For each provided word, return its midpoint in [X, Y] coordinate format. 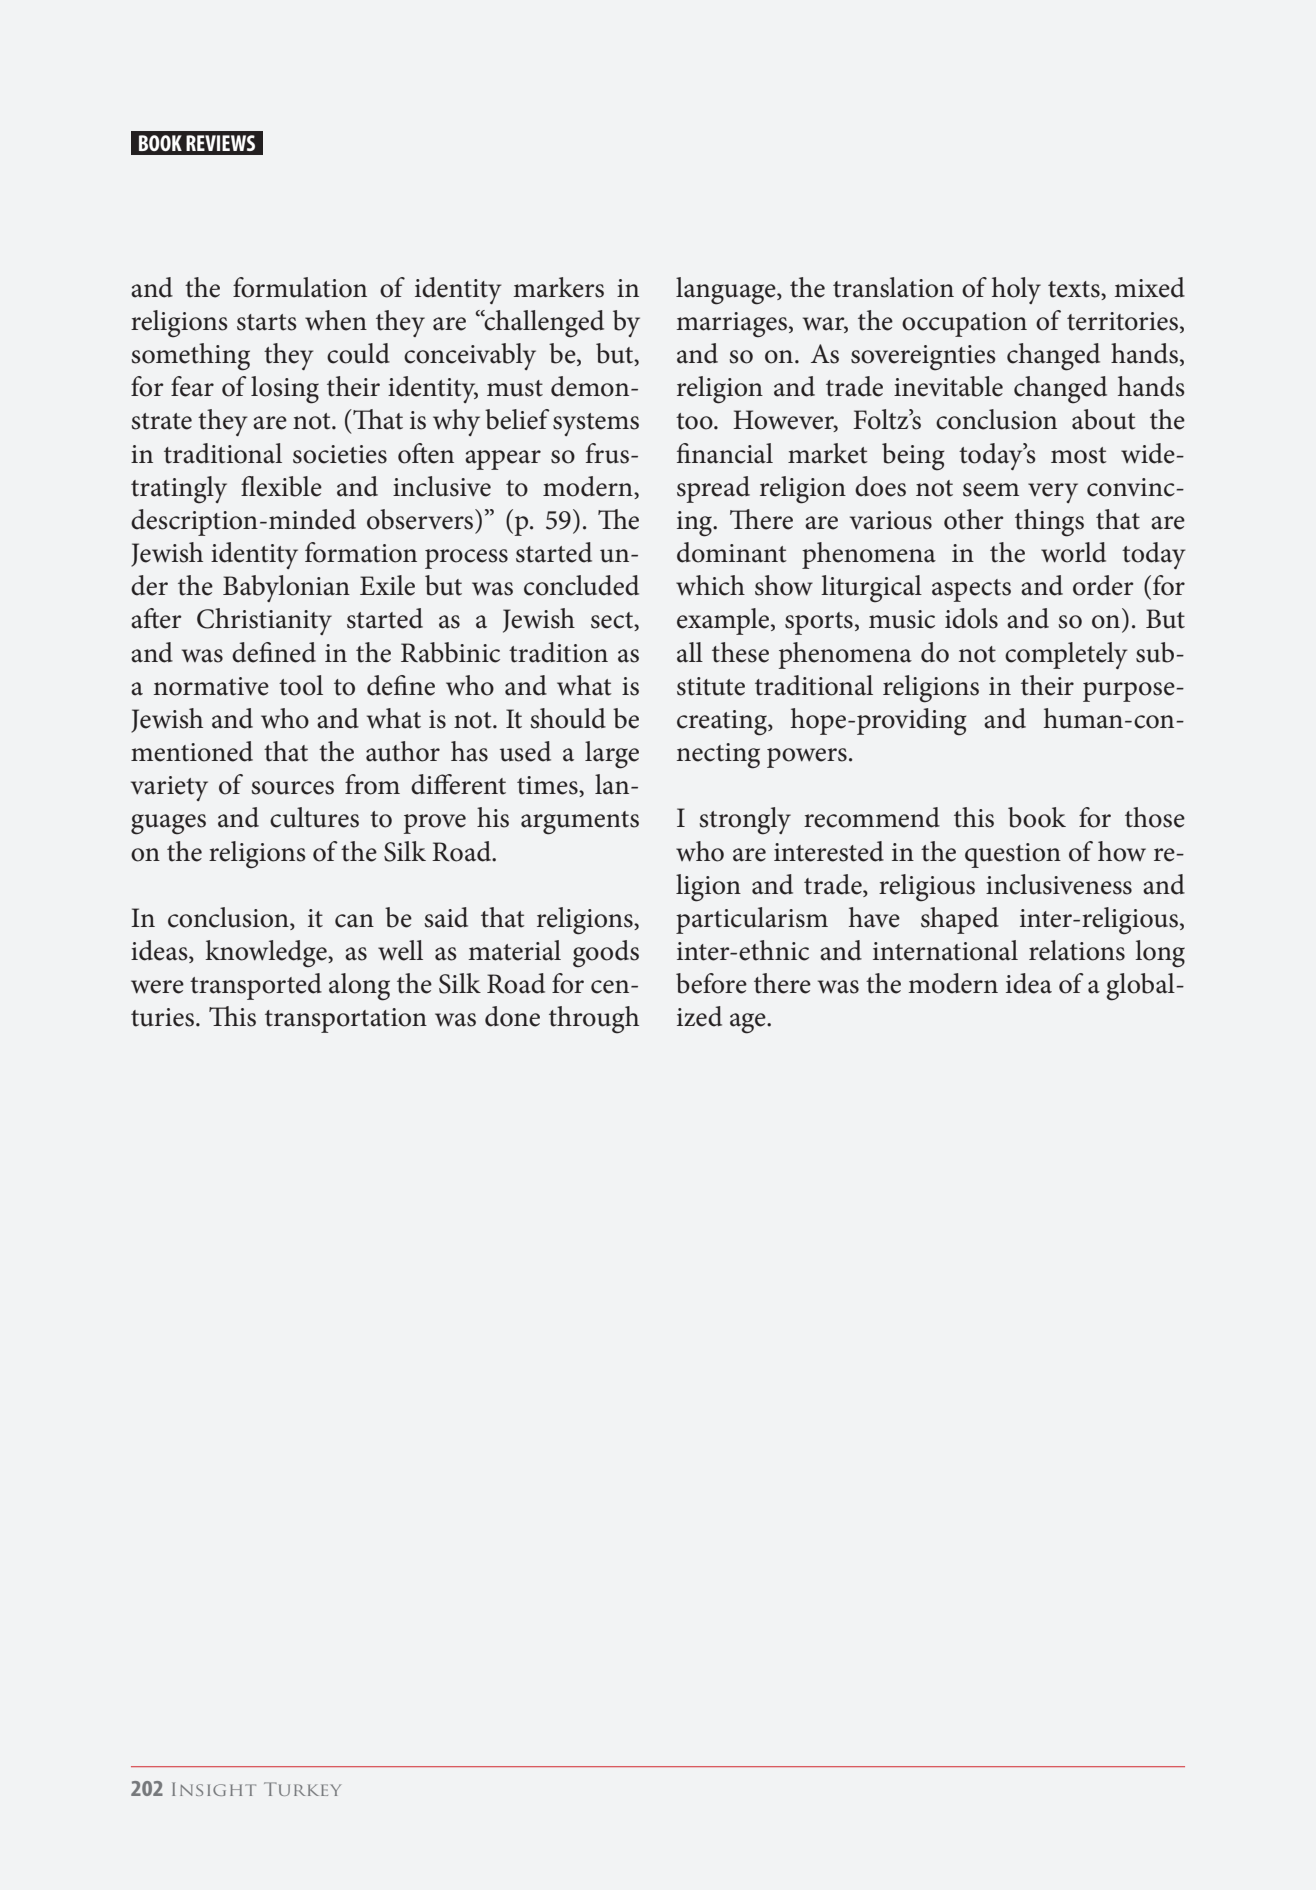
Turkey [302, 1789]
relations [1077, 950]
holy [1016, 290]
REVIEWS [220, 143]
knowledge [267, 954]
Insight [214, 1789]
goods [606, 954]
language [727, 291]
